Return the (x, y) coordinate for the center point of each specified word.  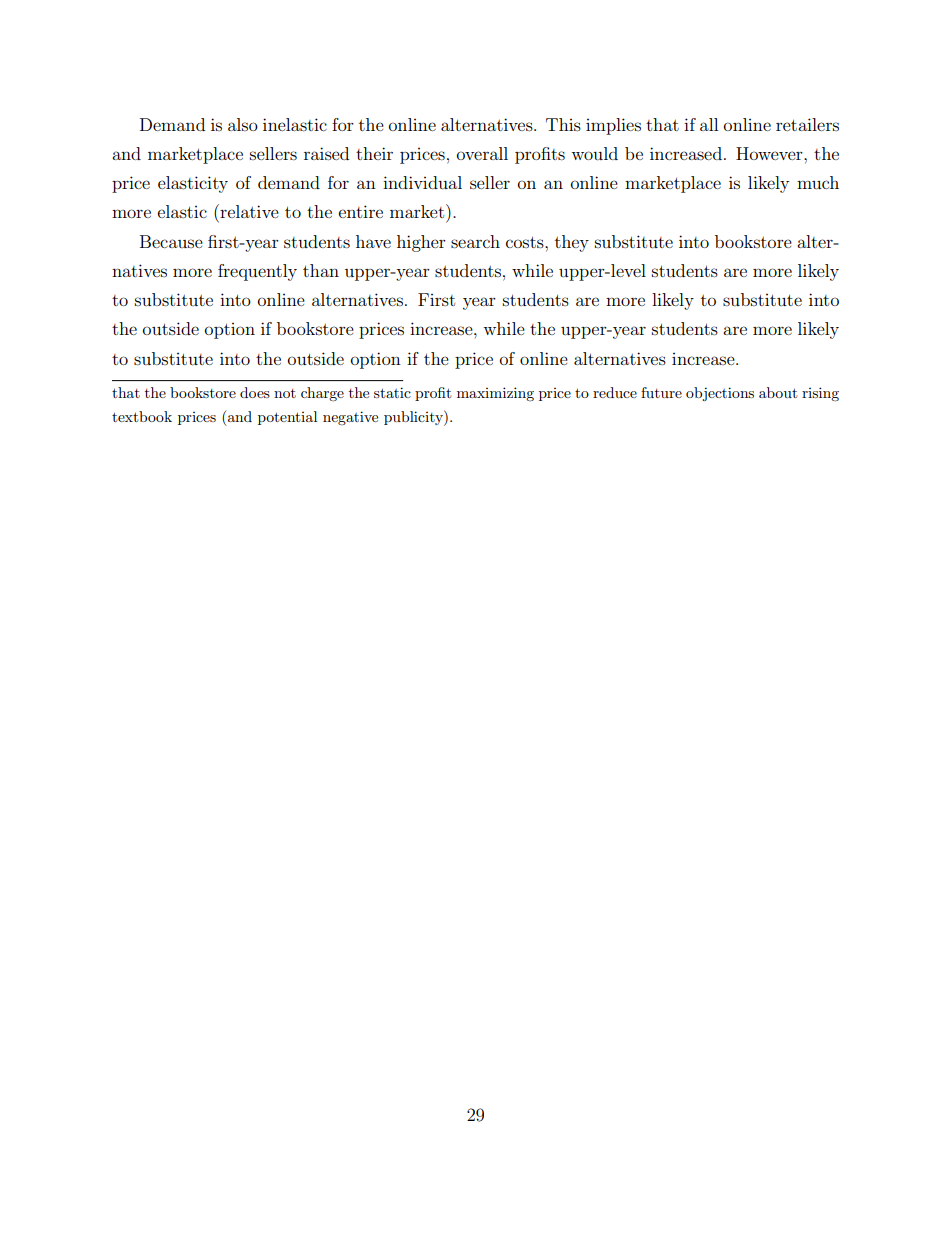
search (475, 241)
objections (720, 394)
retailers (807, 124)
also (243, 124)
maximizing (495, 394)
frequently (257, 272)
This (563, 124)
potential (287, 418)
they (572, 243)
